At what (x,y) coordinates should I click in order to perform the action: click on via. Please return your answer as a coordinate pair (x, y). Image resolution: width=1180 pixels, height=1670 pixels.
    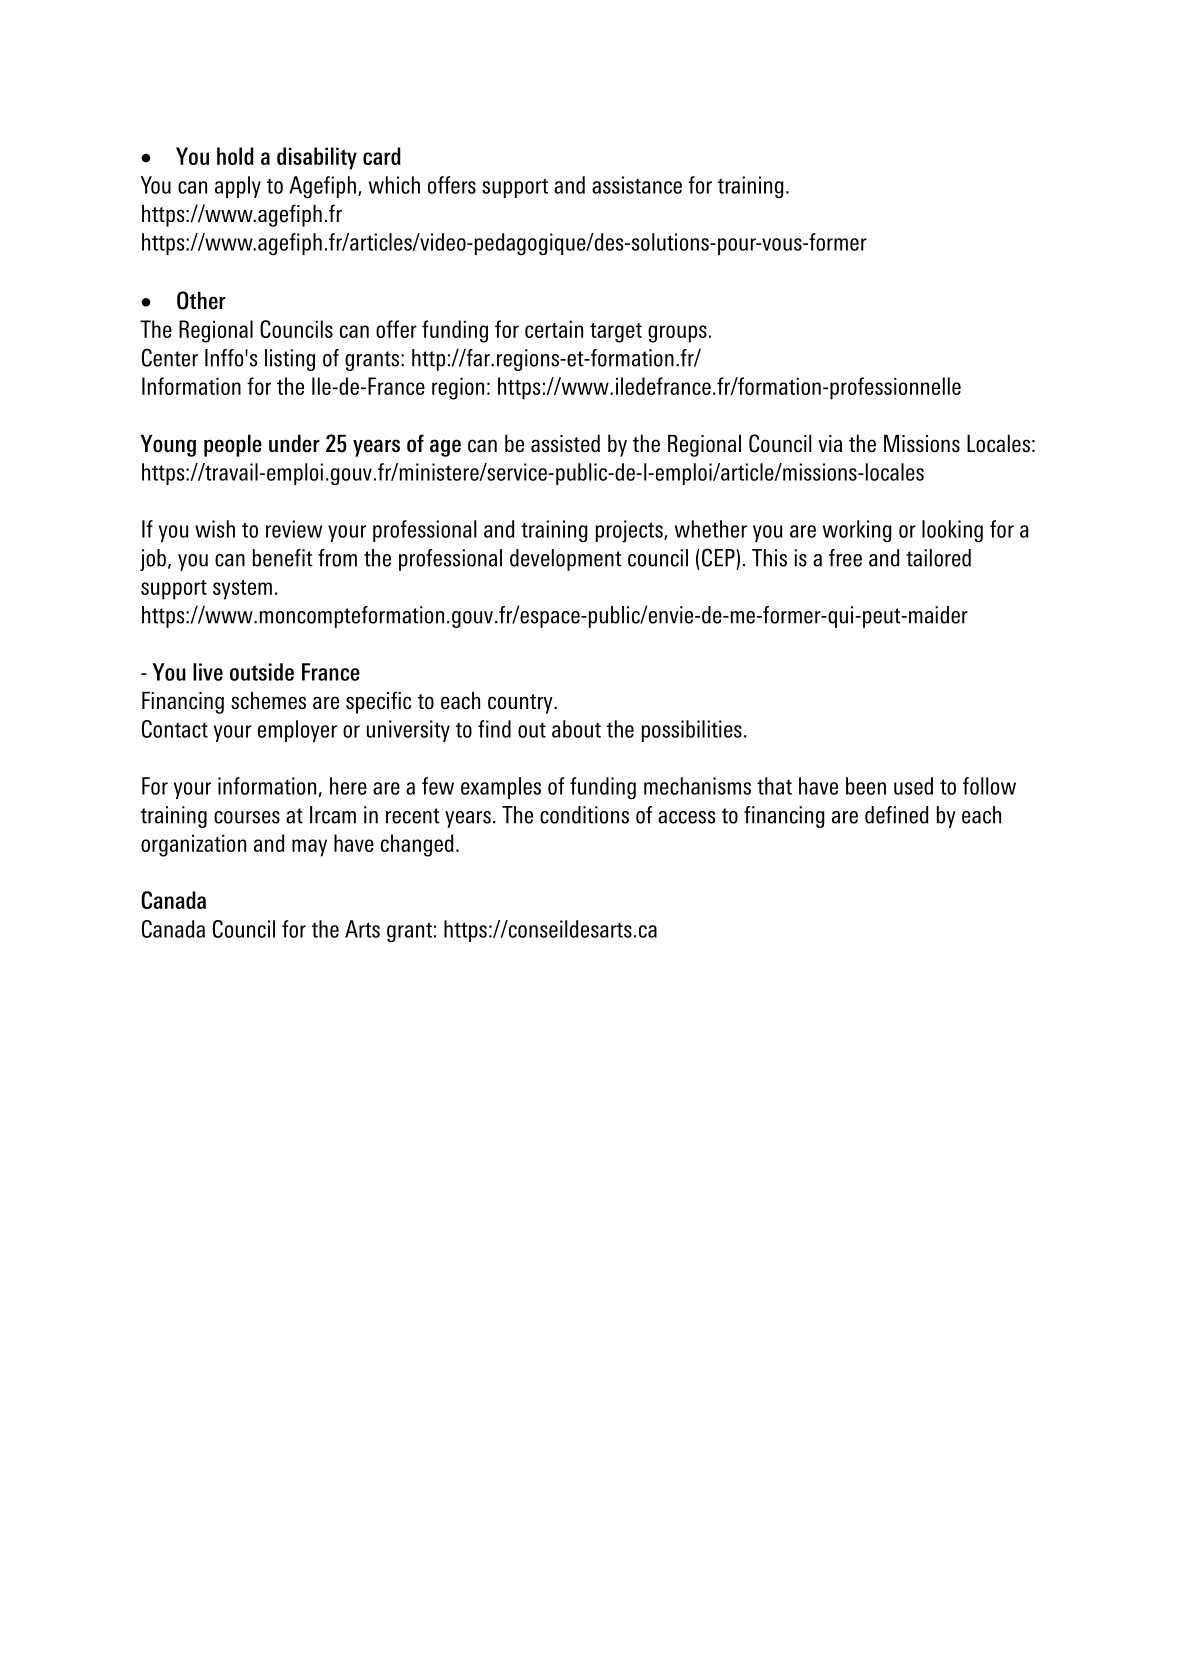
    Looking at the image, I should click on (830, 443).
